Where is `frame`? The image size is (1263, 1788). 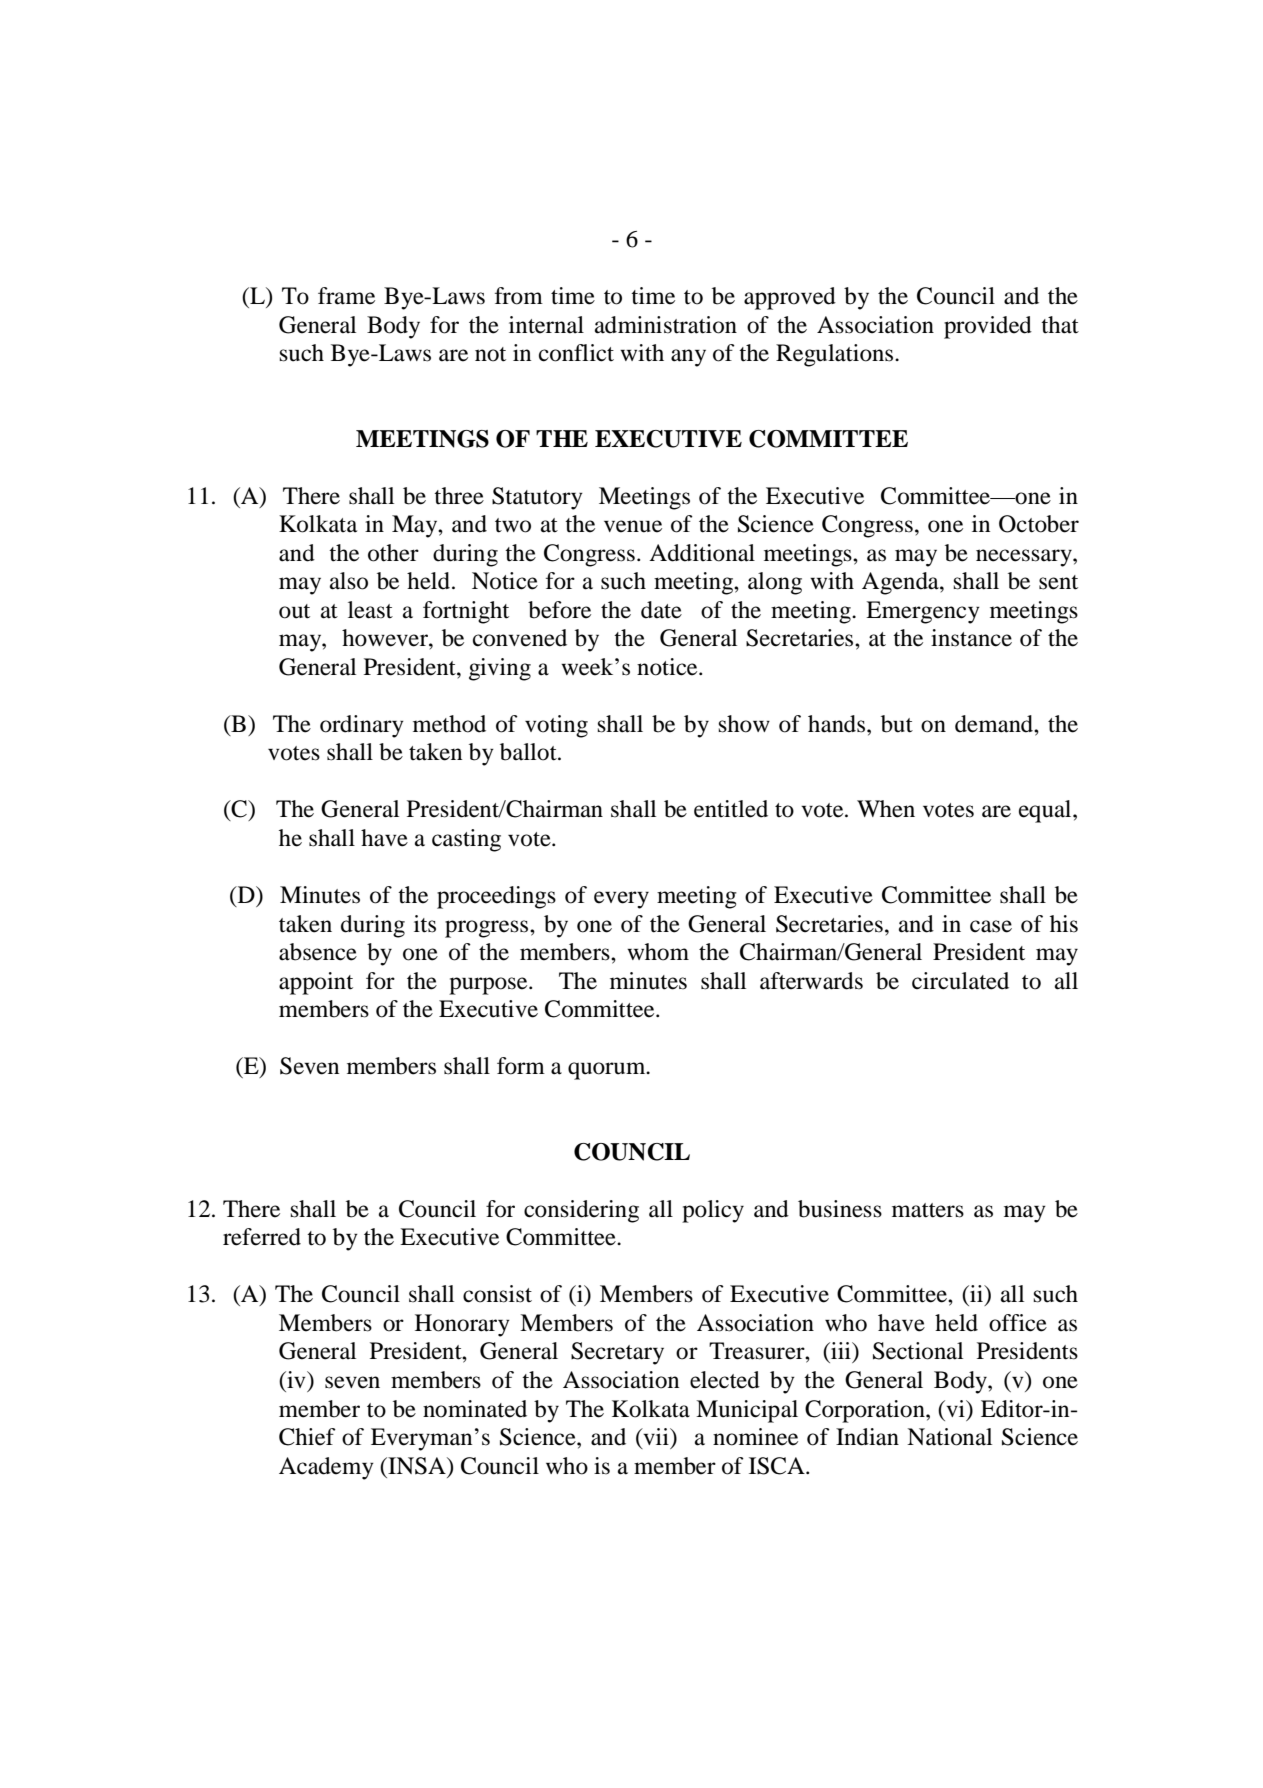
frame is located at coordinates (346, 296).
